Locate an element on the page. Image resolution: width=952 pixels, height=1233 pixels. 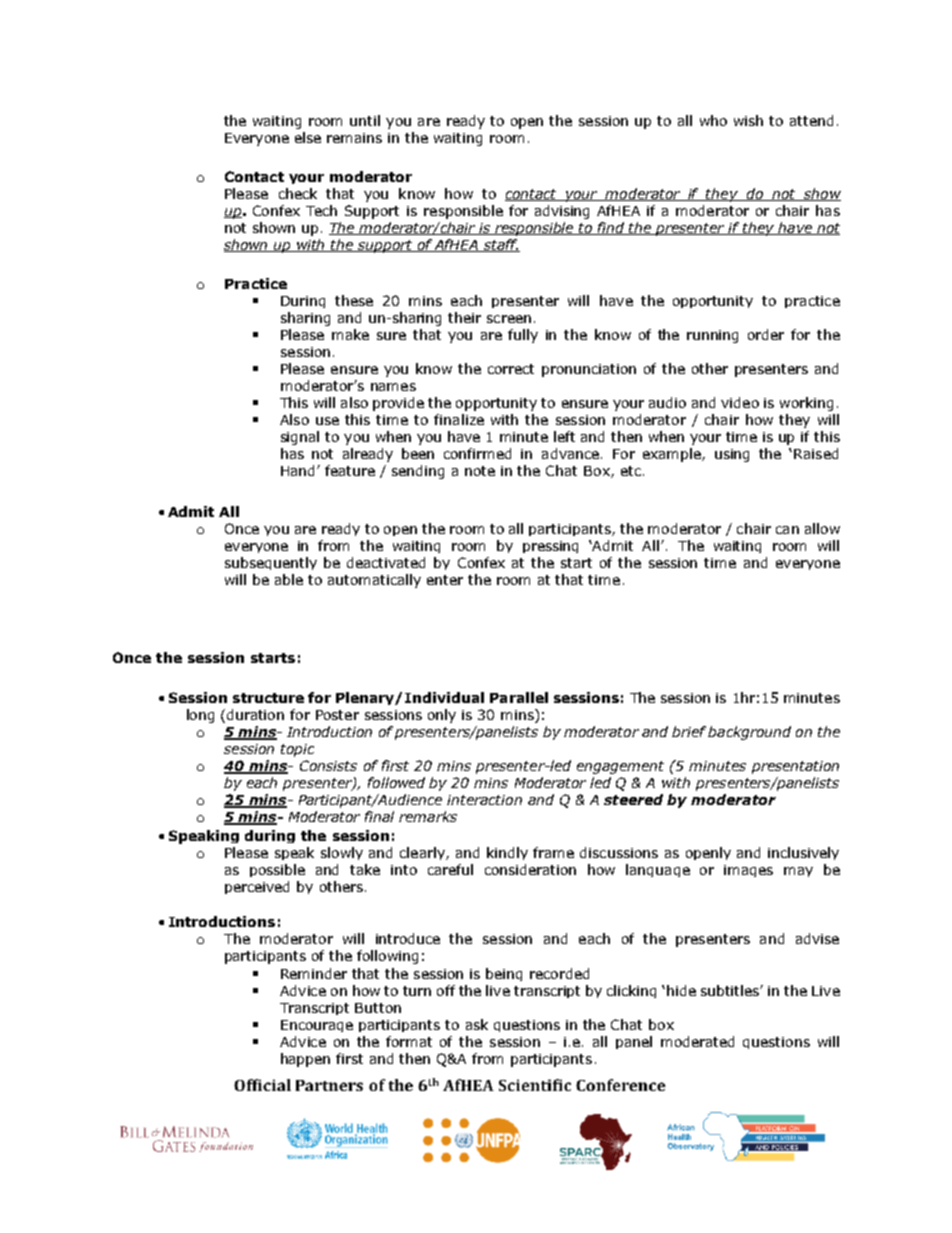
else is located at coordinates (308, 137).
